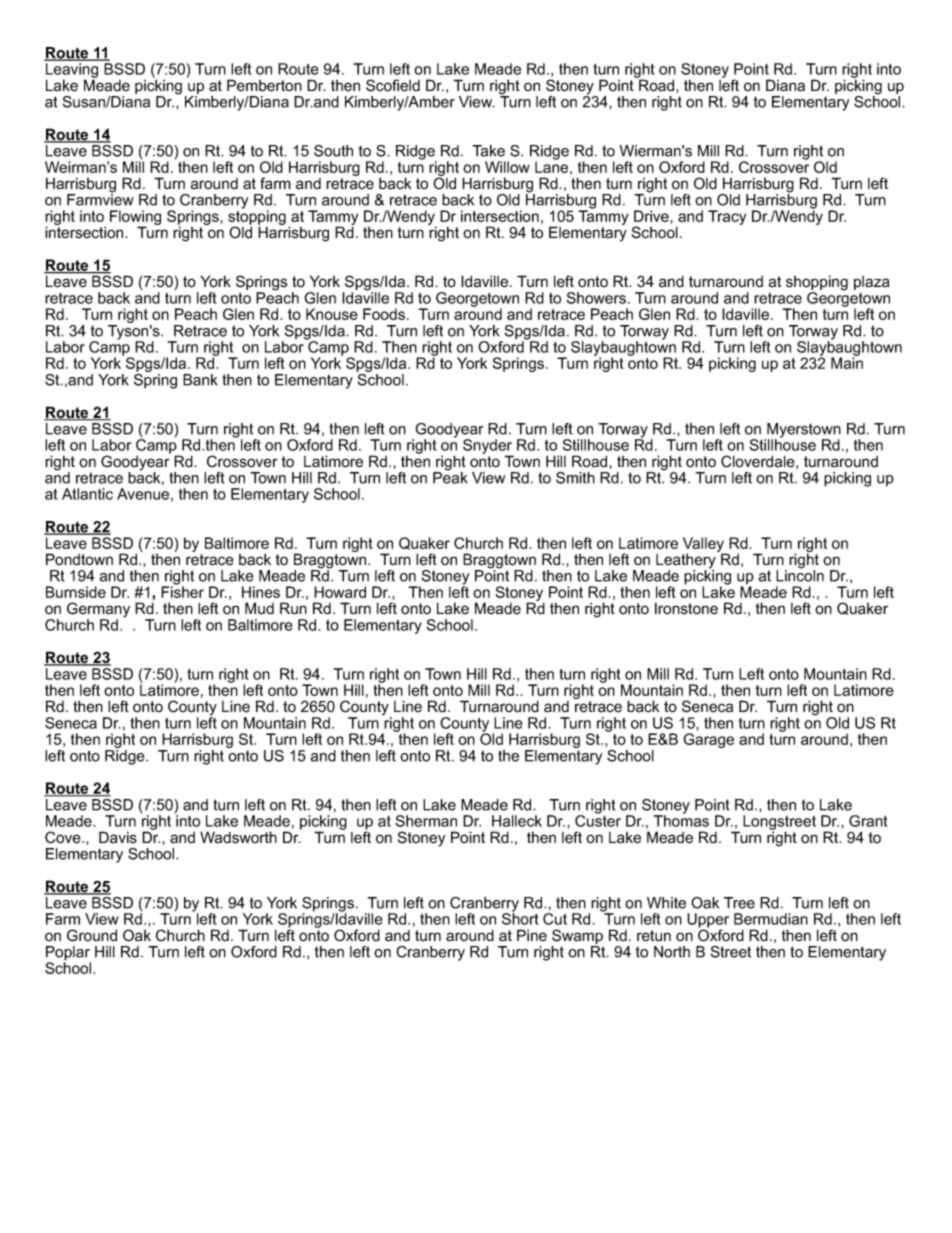 The height and width of the document is (1233, 952). I want to click on Tracy, so click(727, 217).
